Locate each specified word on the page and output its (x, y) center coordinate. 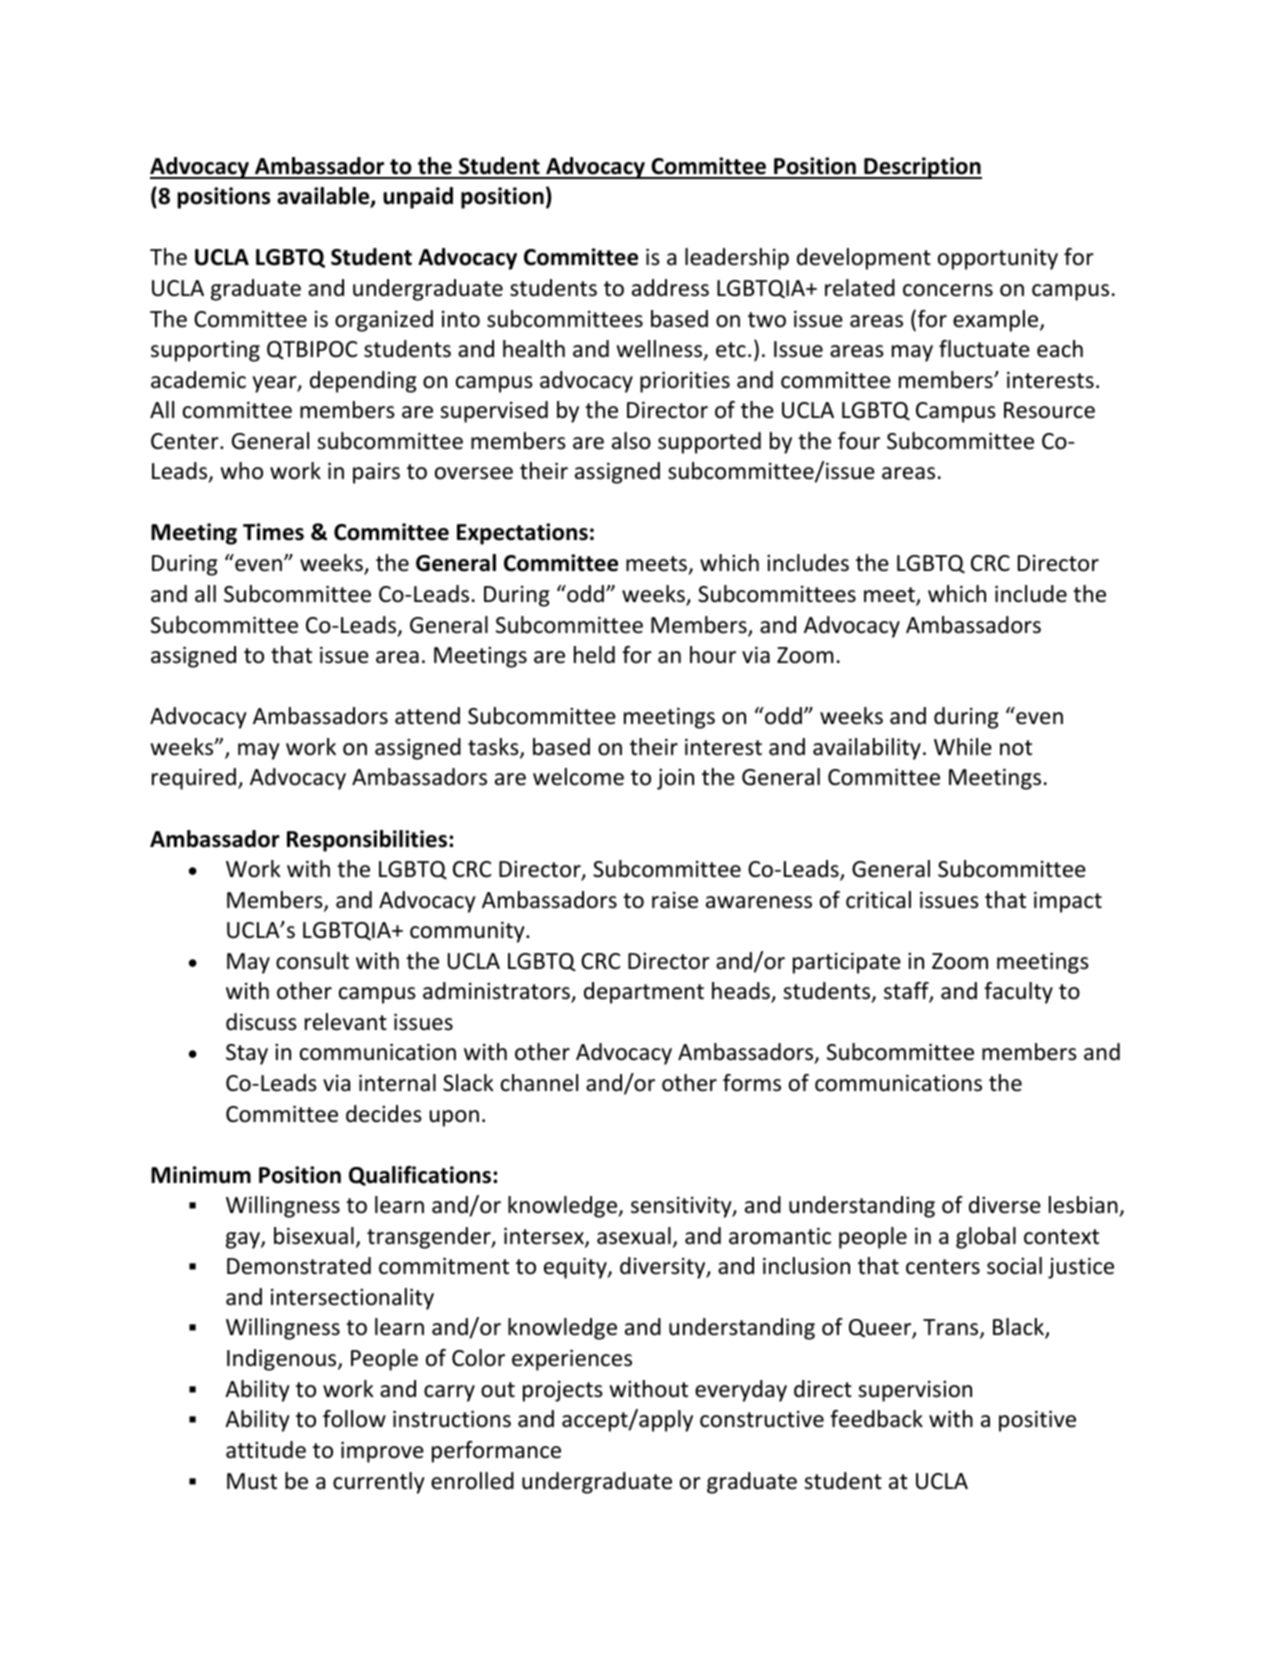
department (644, 993)
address (670, 288)
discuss (261, 1022)
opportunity (998, 259)
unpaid (418, 198)
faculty (1018, 993)
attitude (266, 1450)
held (594, 655)
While (963, 747)
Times (273, 532)
